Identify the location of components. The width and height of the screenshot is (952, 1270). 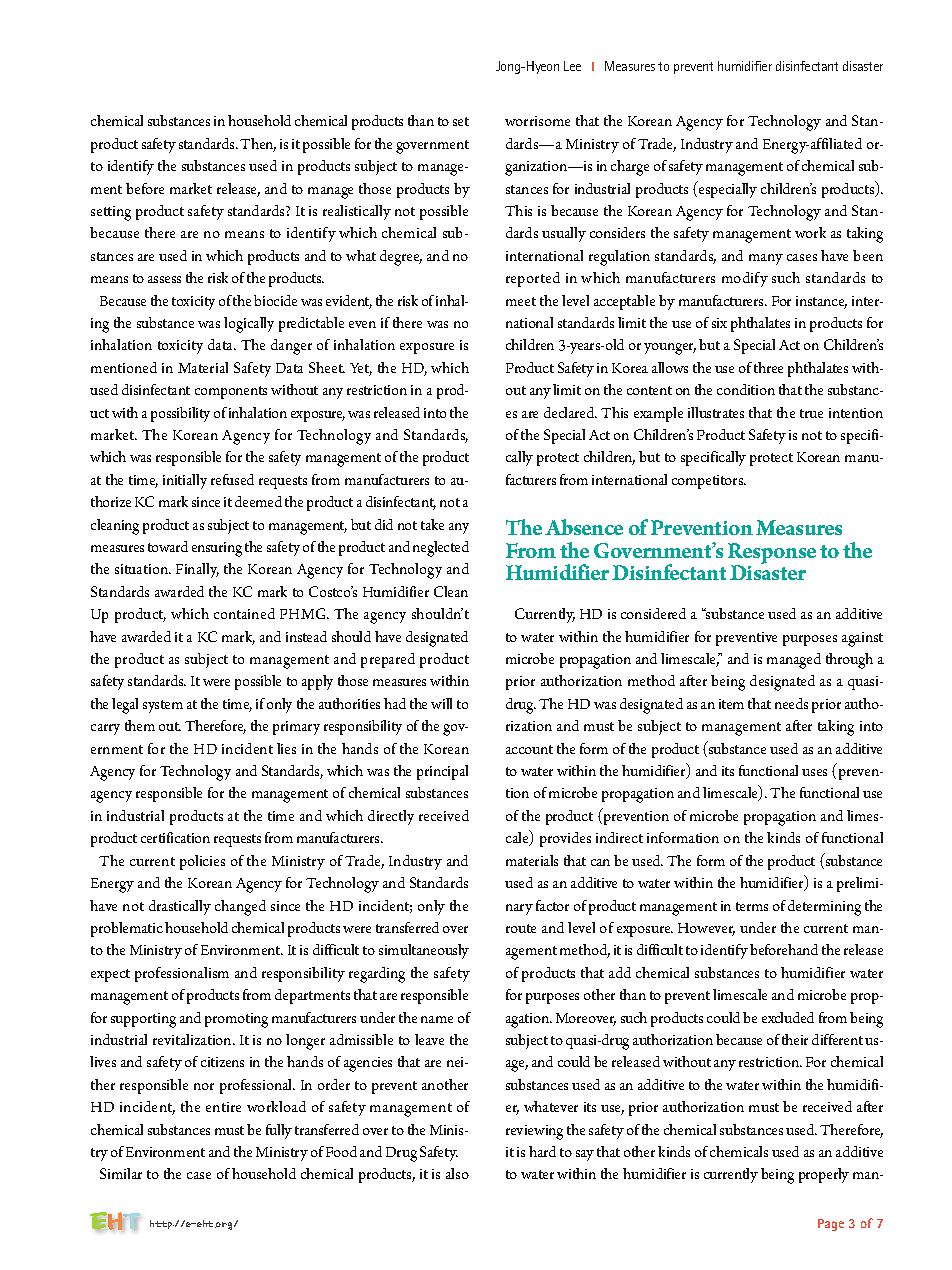
(231, 392).
